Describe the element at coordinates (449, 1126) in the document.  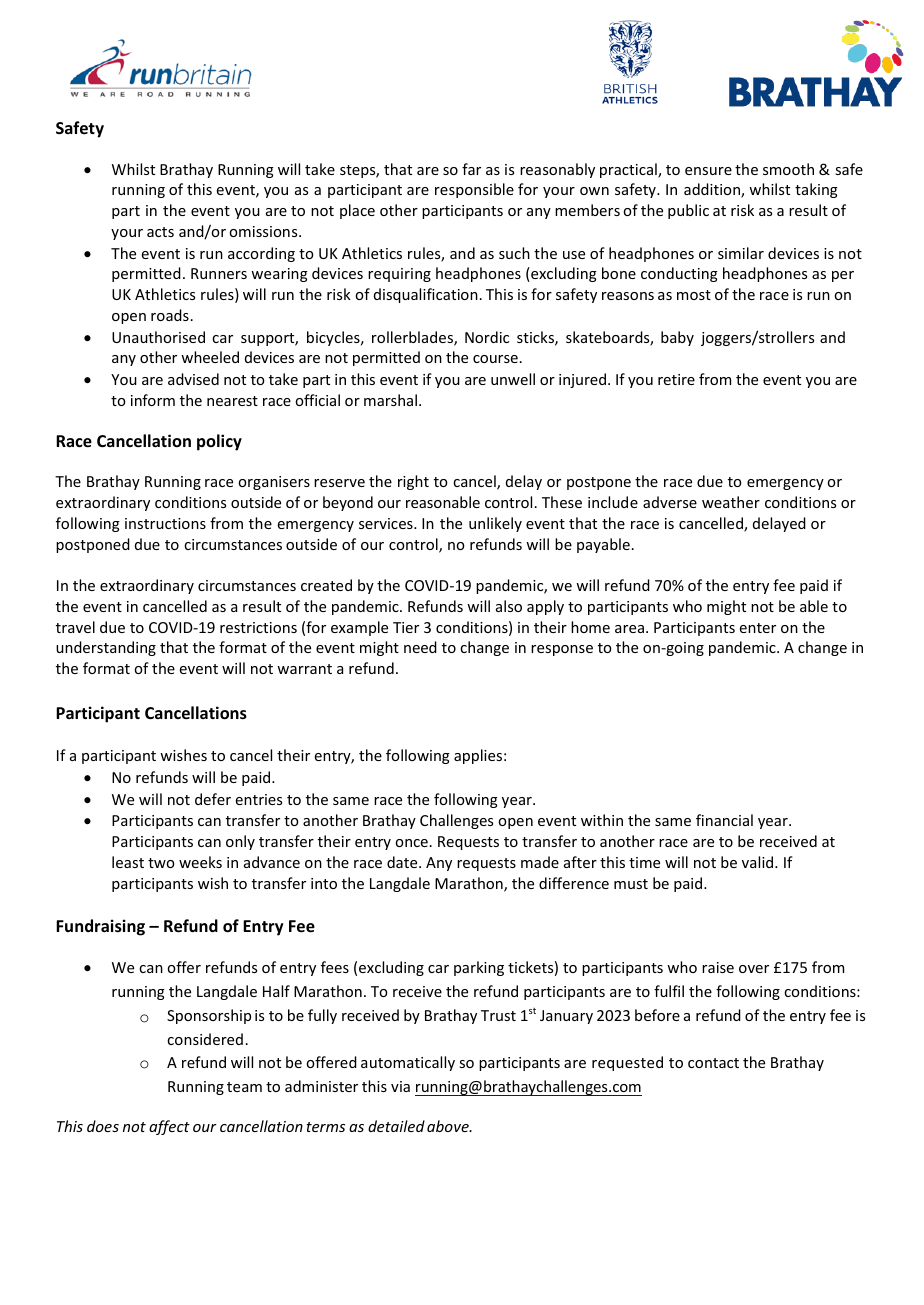
I see `above` at that location.
